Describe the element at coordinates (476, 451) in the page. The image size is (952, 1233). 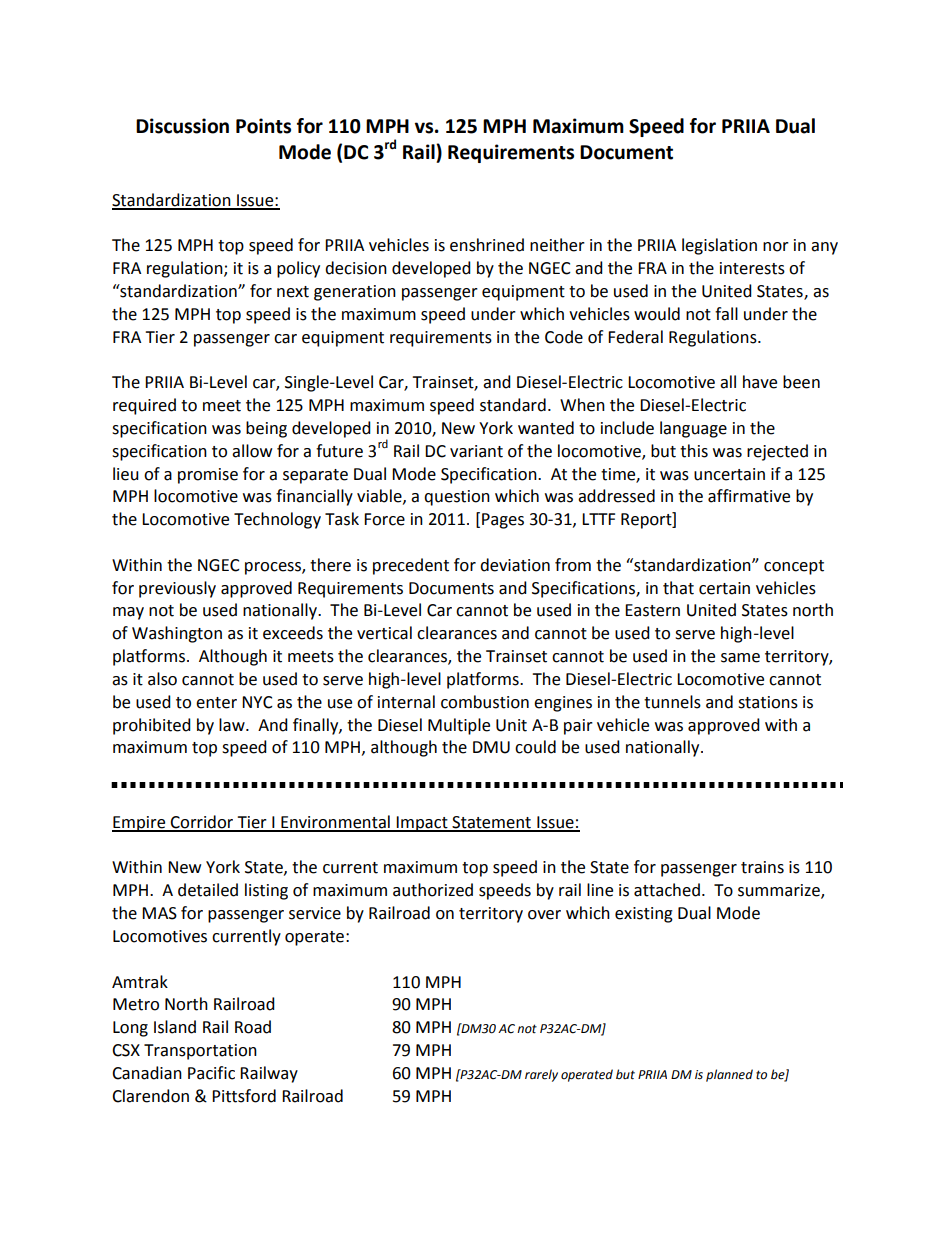
I see `variant` at that location.
